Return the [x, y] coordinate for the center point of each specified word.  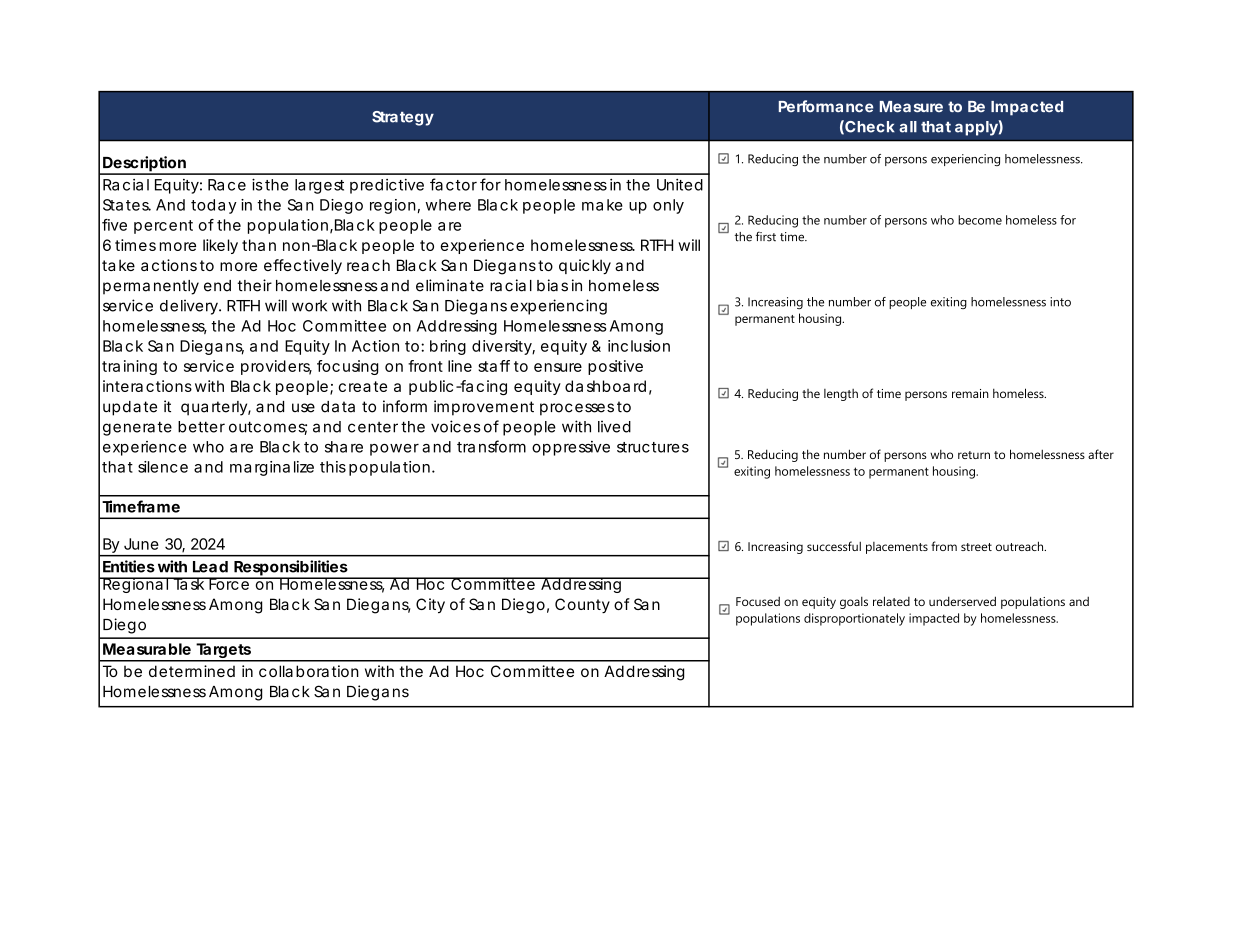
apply [976, 128]
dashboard [605, 386]
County [582, 605]
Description [144, 165]
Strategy [403, 118]
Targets [223, 652]
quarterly [215, 408]
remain [970, 393]
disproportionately [854, 619]
